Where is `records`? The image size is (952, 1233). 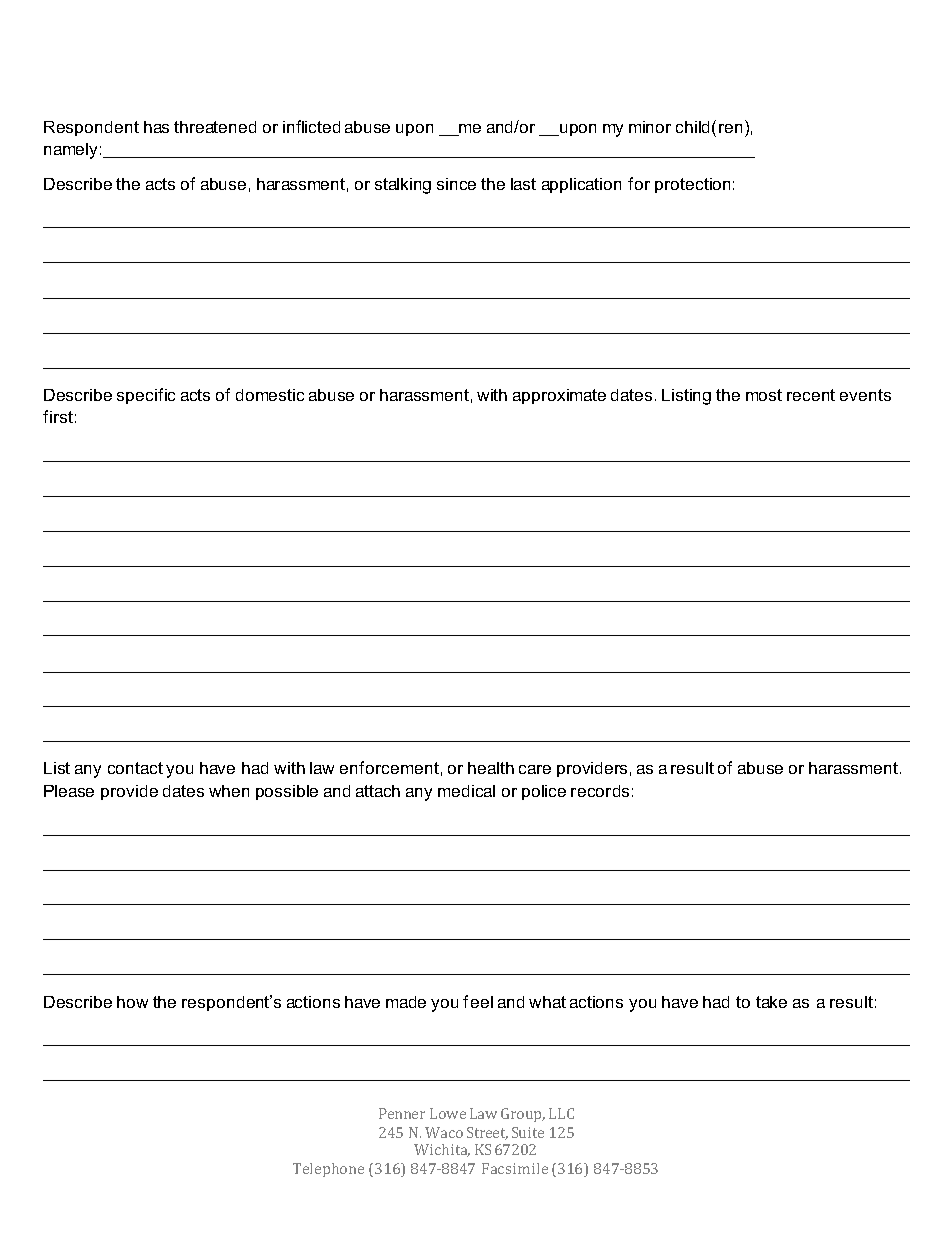 records is located at coordinates (600, 791).
